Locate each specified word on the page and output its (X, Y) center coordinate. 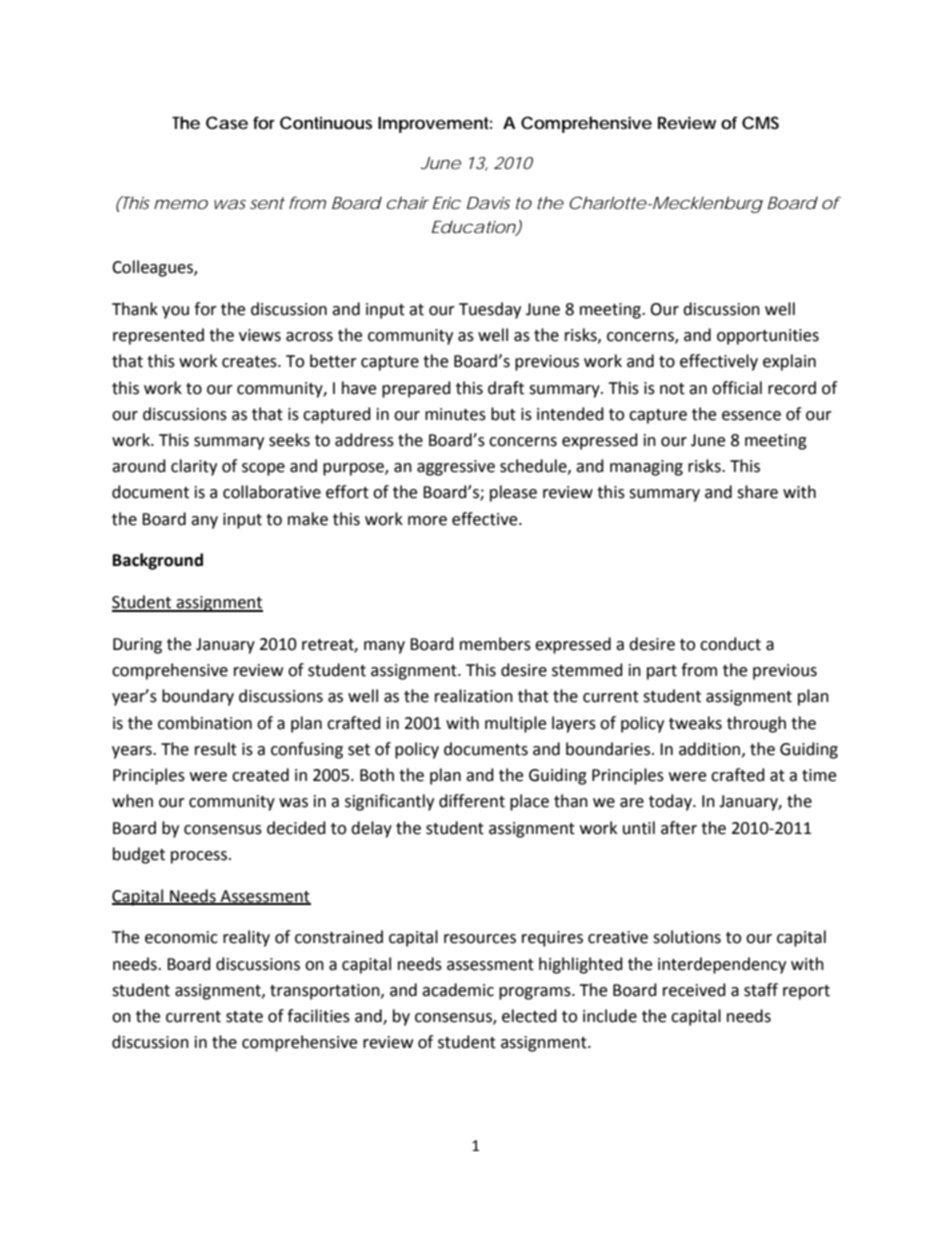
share (757, 492)
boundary (198, 697)
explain (789, 362)
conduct (730, 644)
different (472, 801)
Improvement (435, 125)
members (495, 644)
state (244, 1017)
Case (227, 122)
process (200, 857)
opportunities (768, 337)
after (679, 828)
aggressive (456, 468)
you (175, 312)
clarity (194, 467)
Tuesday (490, 310)
